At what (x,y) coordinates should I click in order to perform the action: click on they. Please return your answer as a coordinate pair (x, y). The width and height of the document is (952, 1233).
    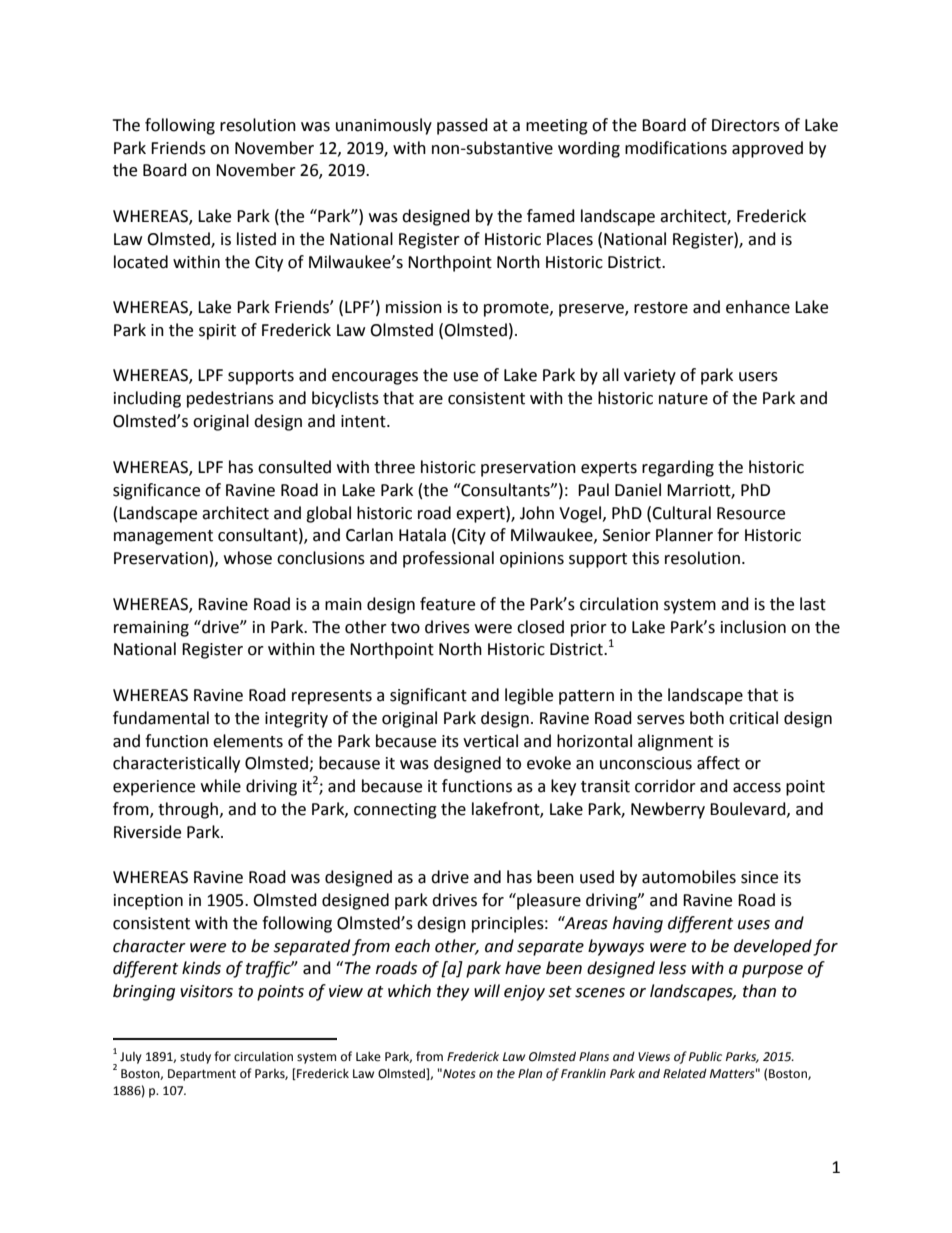
    Looking at the image, I should click on (453, 992).
